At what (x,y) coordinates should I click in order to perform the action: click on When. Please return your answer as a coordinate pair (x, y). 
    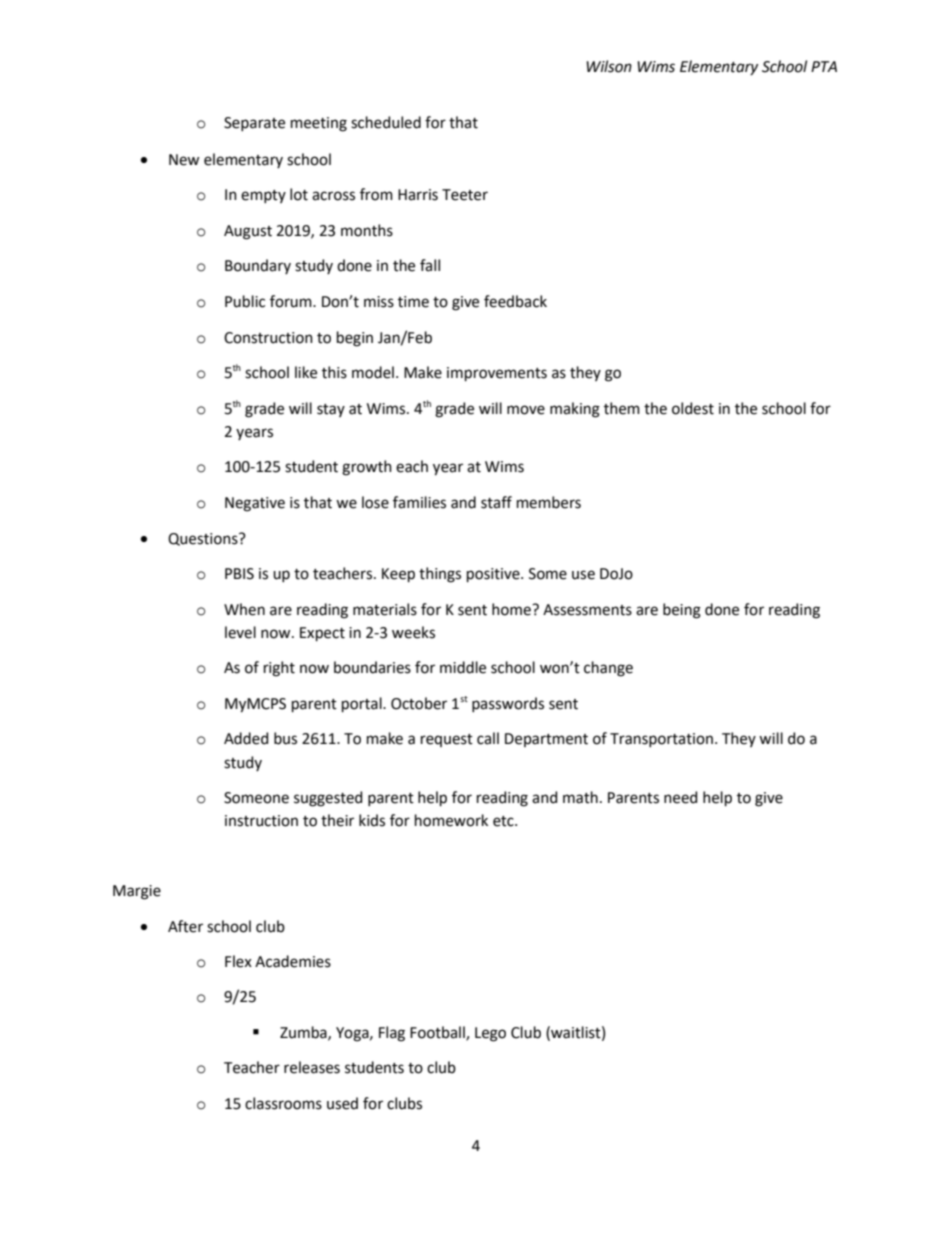
    Looking at the image, I should click on (244, 609).
